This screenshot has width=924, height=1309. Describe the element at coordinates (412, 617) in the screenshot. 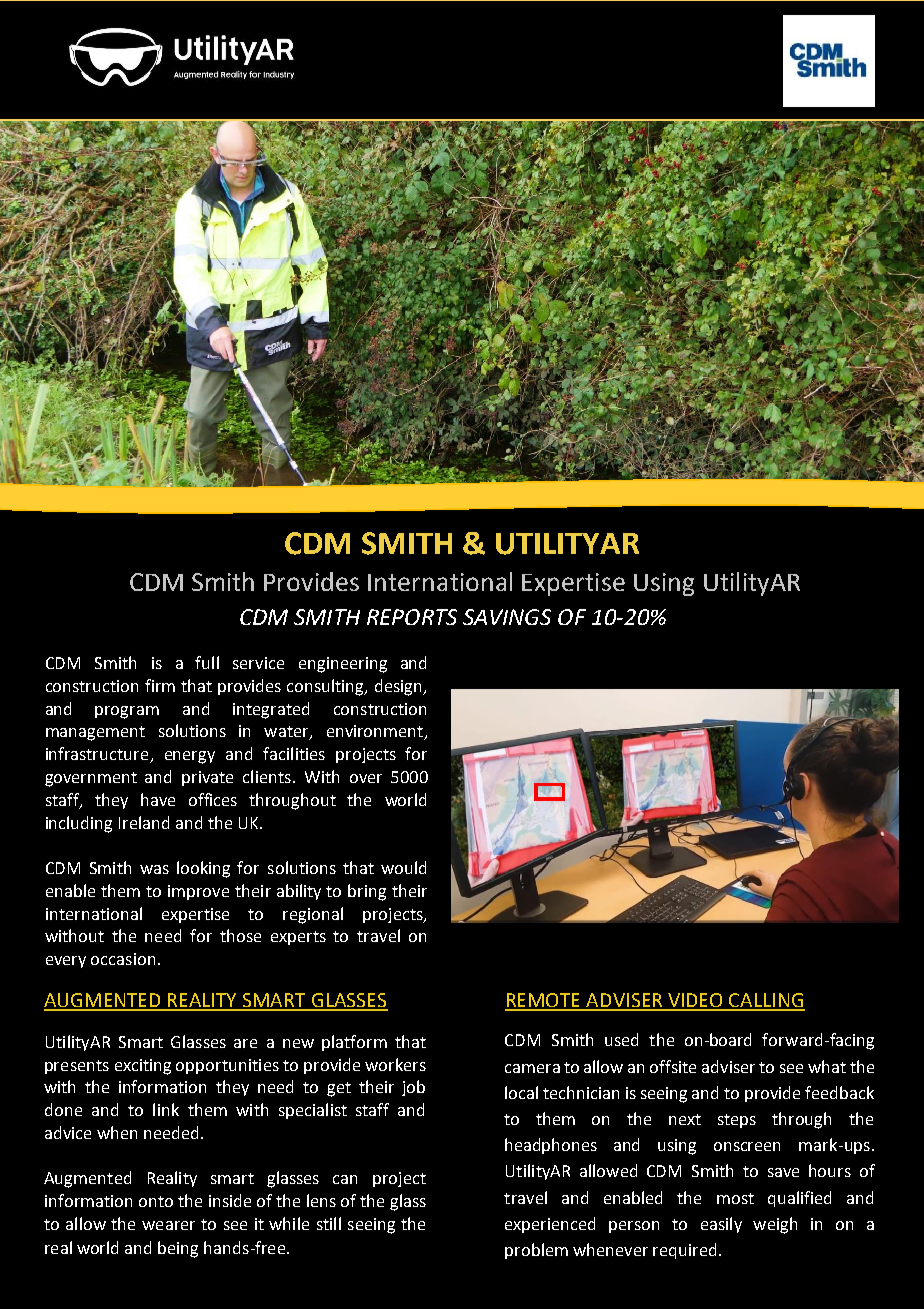

I see `REPORTS` at that location.
